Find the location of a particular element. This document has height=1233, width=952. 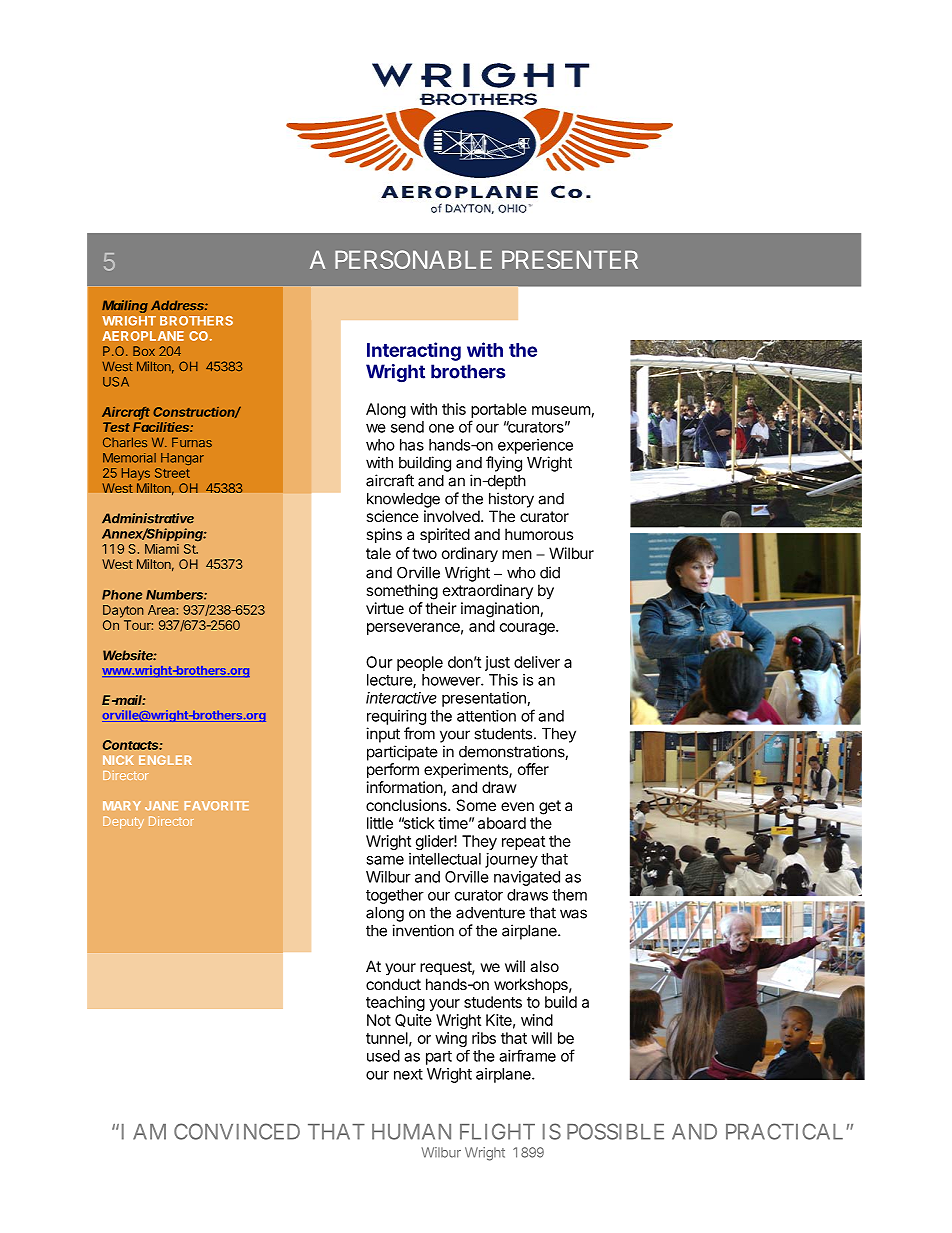

PRACTICAL is located at coordinates (784, 1131).
